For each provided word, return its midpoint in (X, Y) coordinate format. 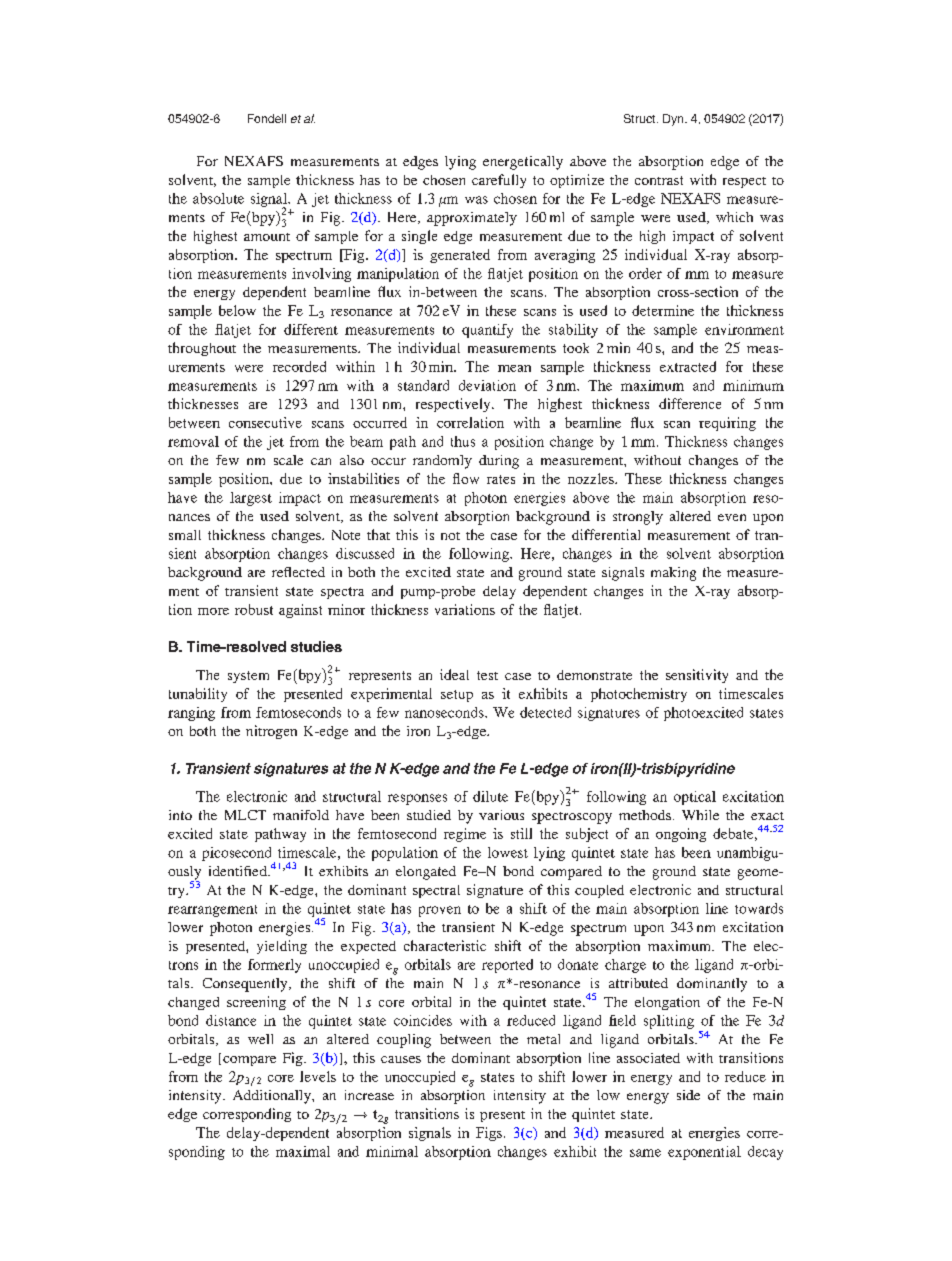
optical (695, 798)
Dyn (674, 120)
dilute (490, 796)
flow (466, 478)
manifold (301, 815)
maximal (303, 1151)
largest (251, 499)
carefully (499, 181)
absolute (218, 198)
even (732, 517)
